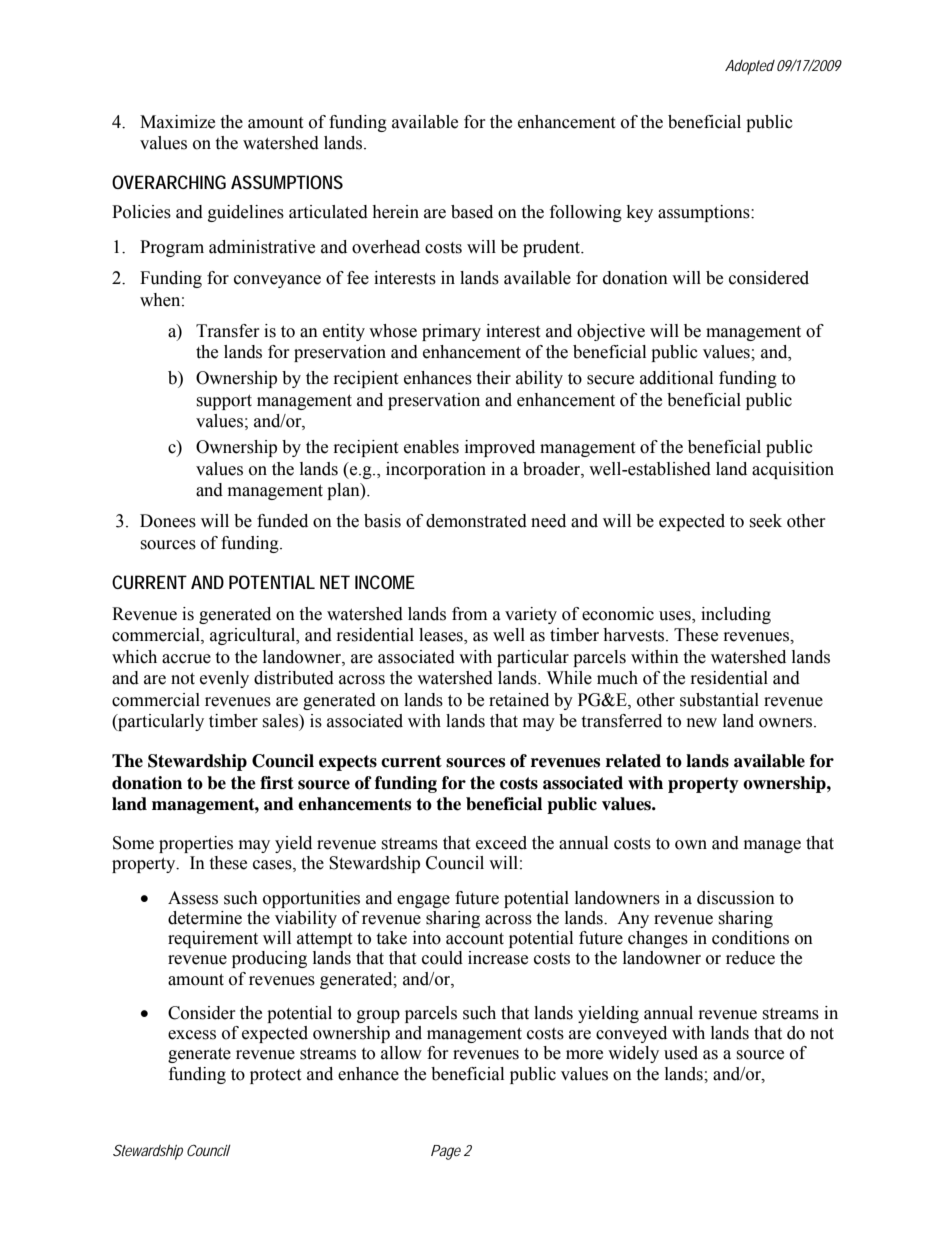 Image resolution: width=952 pixels, height=1233 pixels. What do you see at coordinates (177, 122) in the screenshot?
I see `Maximize` at bounding box center [177, 122].
